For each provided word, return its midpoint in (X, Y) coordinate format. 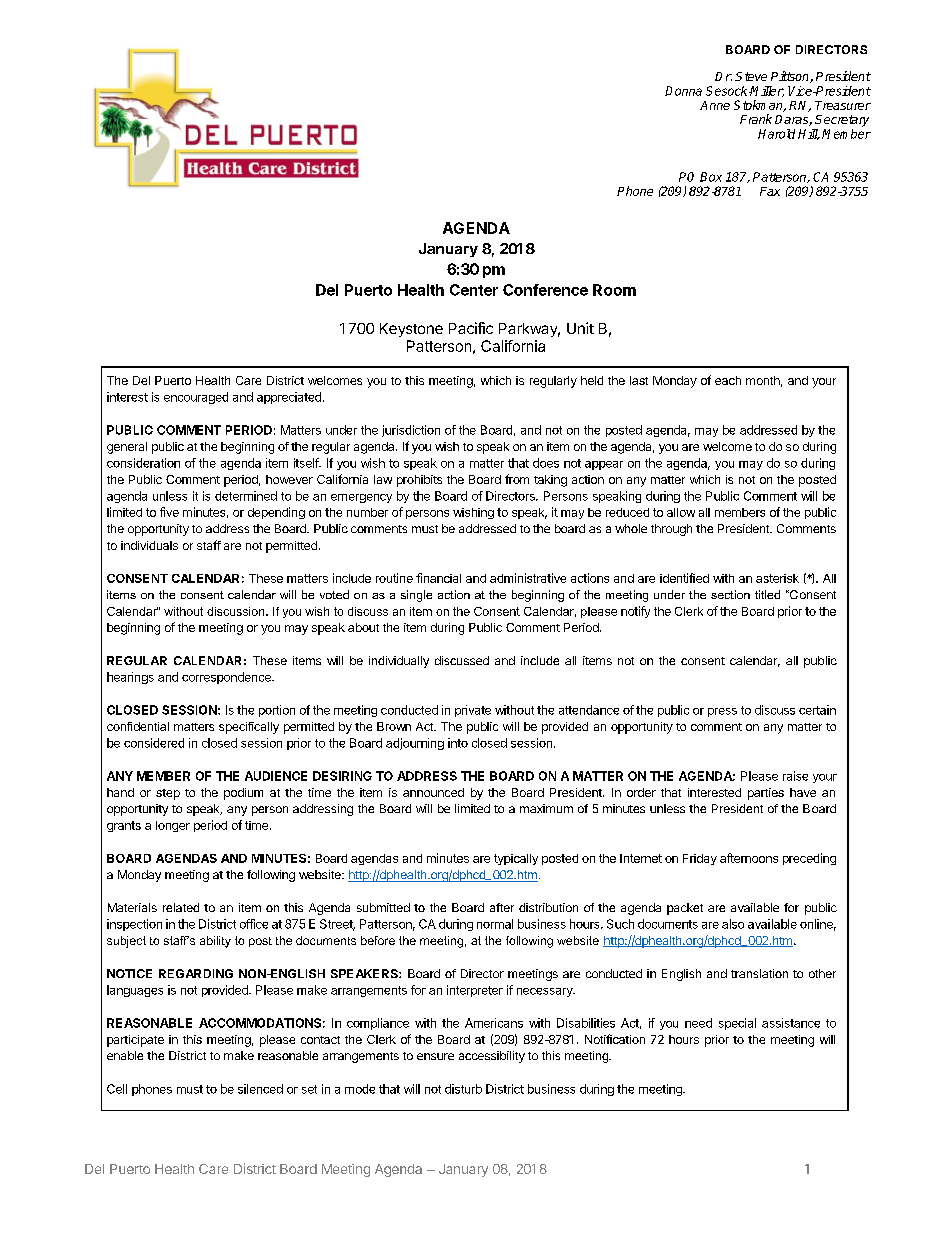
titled (767, 594)
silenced (260, 1089)
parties (766, 794)
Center (474, 290)
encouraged (196, 398)
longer (173, 826)
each (728, 380)
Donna (683, 91)
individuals (149, 545)
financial (438, 578)
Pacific (471, 328)
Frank (756, 119)
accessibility (492, 1057)
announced (433, 792)
